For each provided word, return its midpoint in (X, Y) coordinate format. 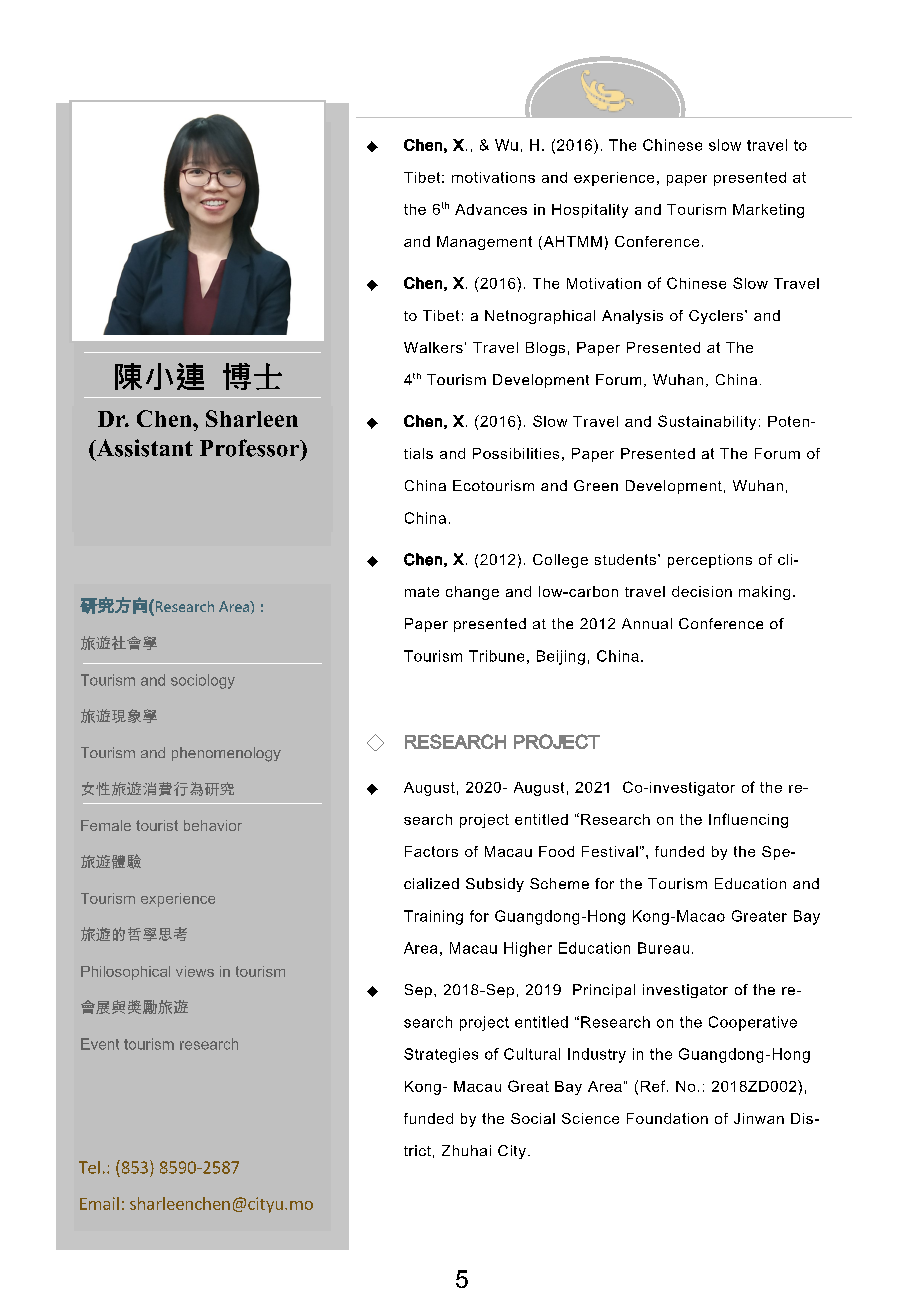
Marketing (768, 211)
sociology (203, 681)
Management (484, 243)
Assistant (143, 448)
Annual (647, 623)
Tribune (496, 656)
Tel (89, 1167)
